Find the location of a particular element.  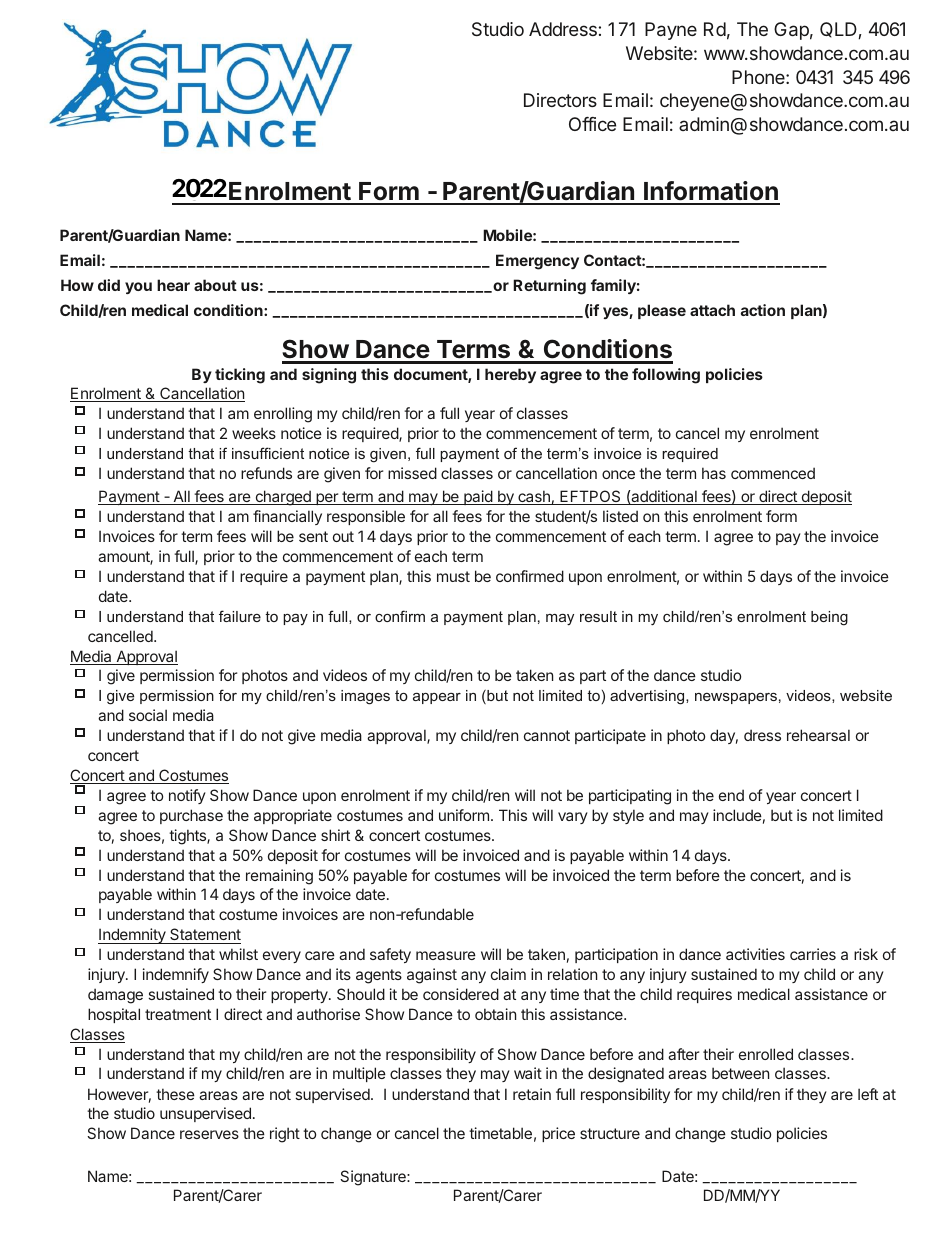

end is located at coordinates (731, 795).
